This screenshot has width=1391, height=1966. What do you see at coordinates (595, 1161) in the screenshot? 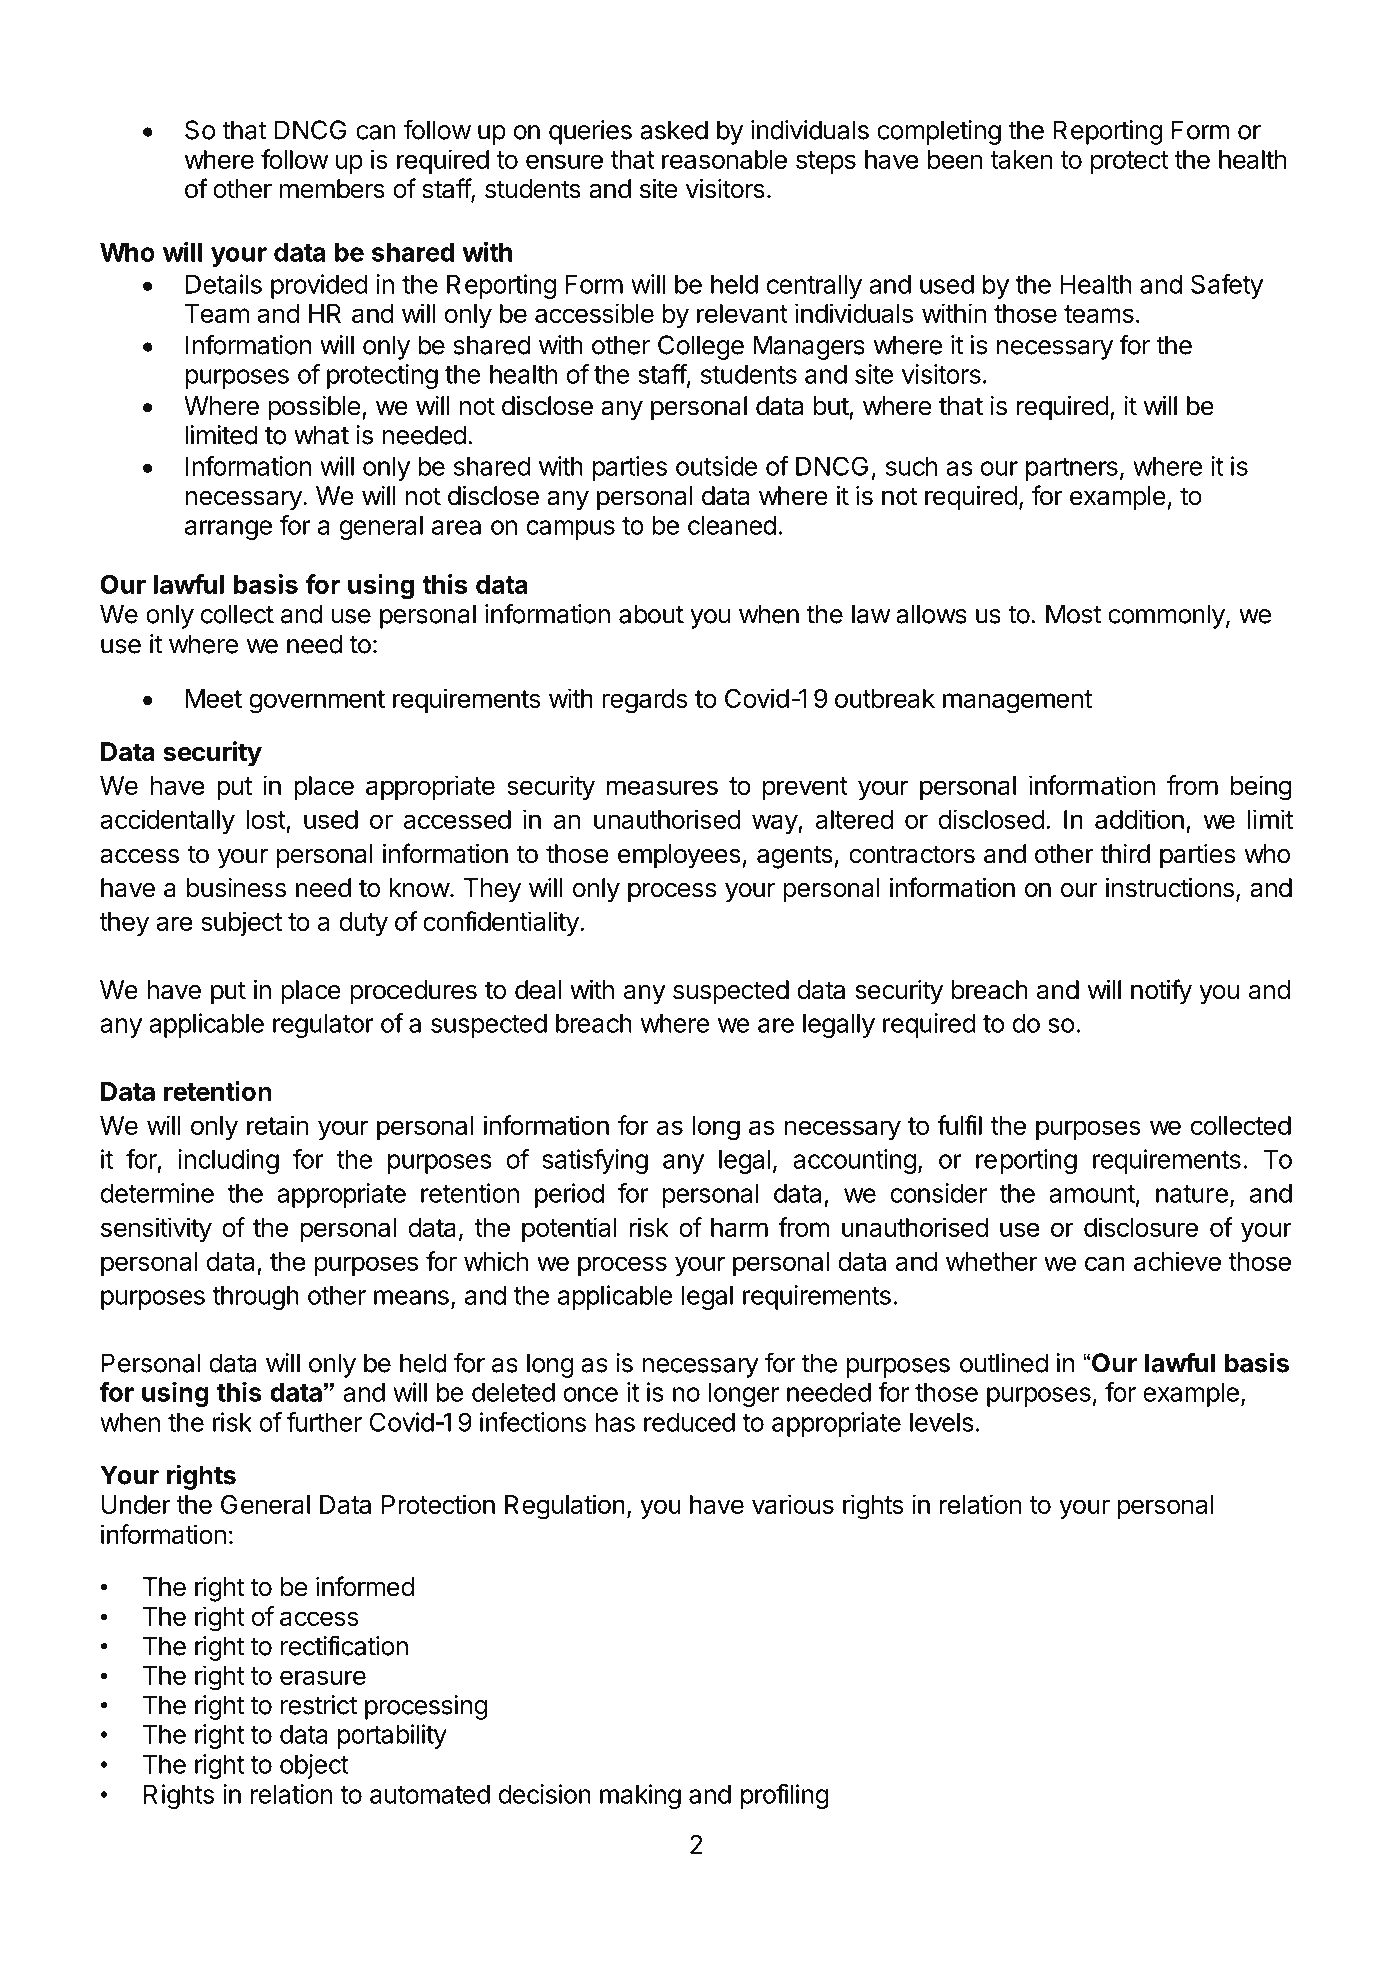
I see `satisfying` at bounding box center [595, 1161].
